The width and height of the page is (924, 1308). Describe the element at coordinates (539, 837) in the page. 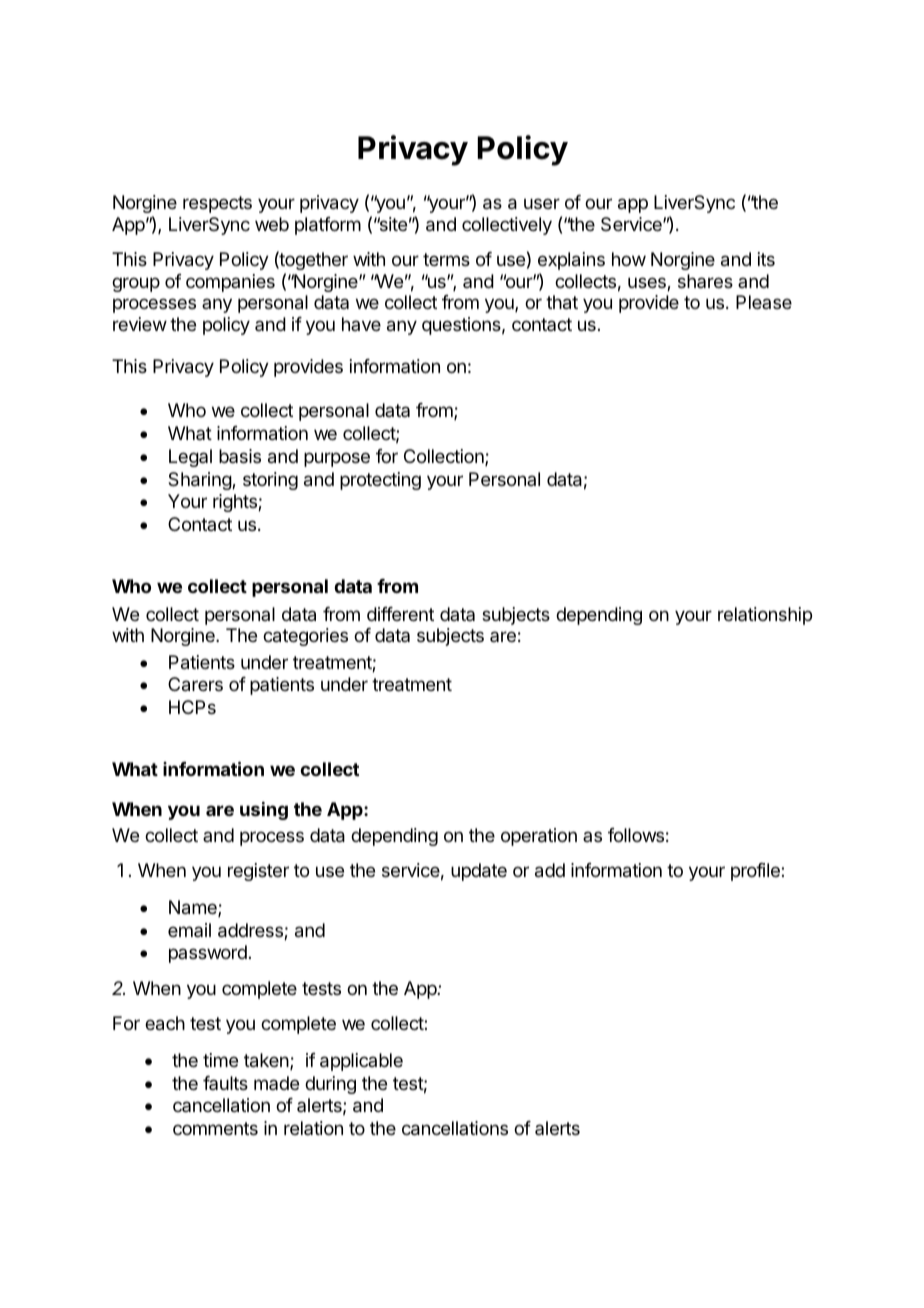

I see `operation` at that location.
